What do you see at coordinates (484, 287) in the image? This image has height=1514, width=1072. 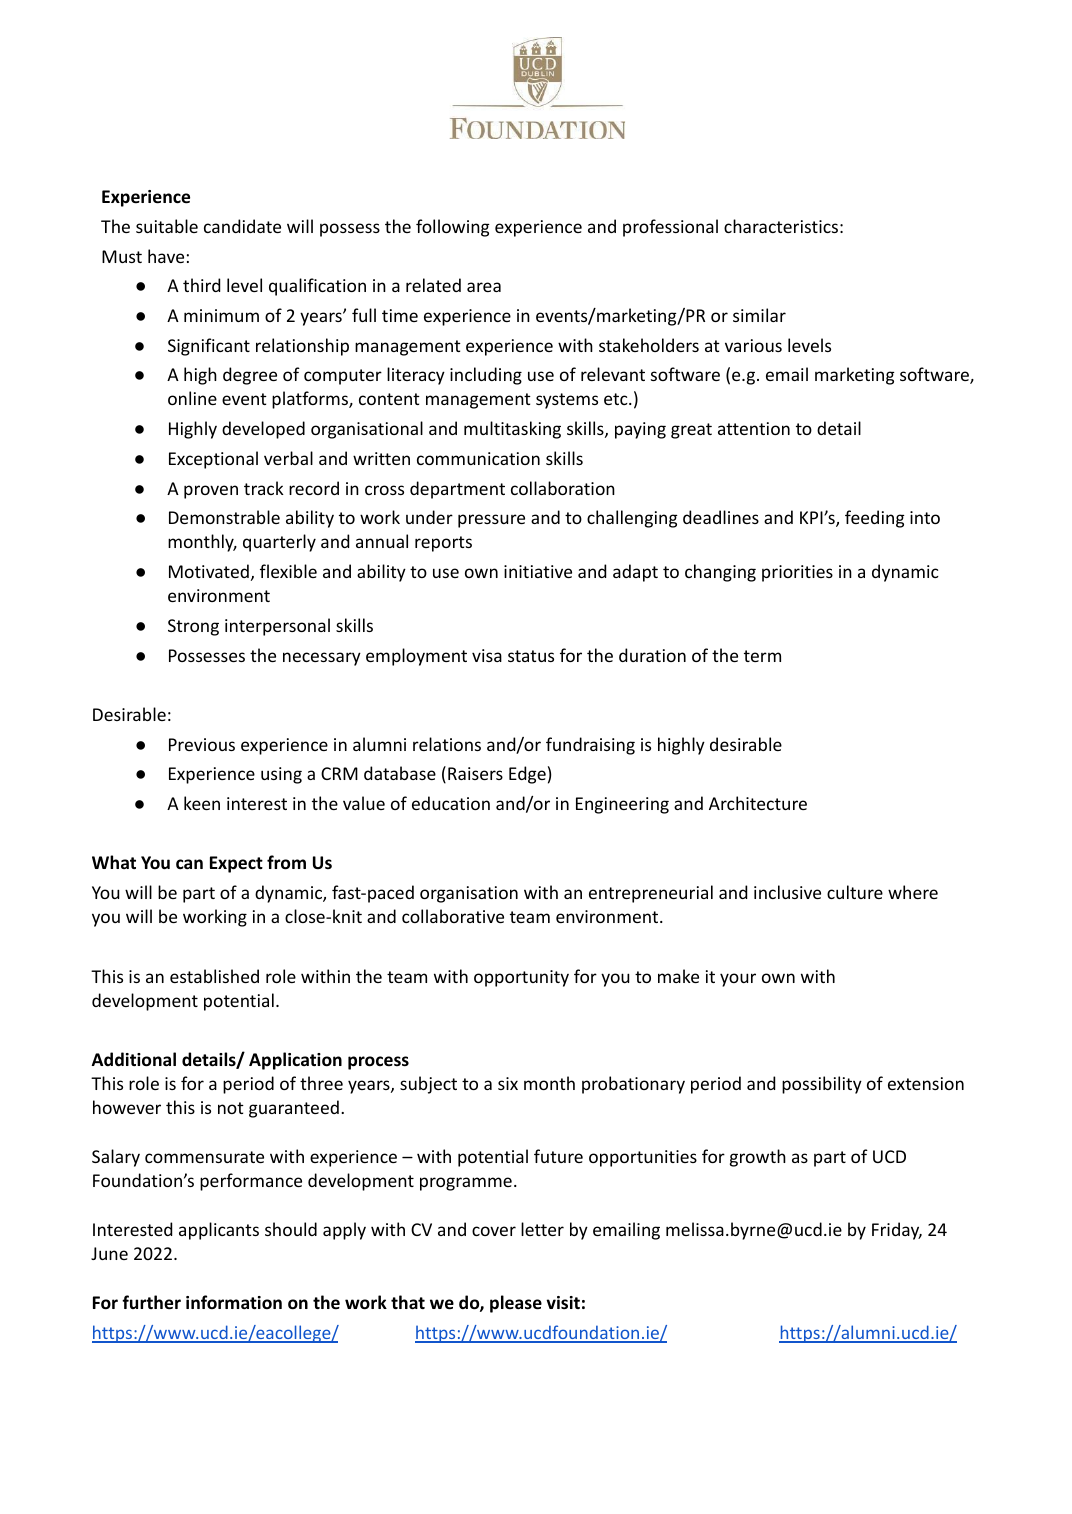 I see `area` at bounding box center [484, 287].
